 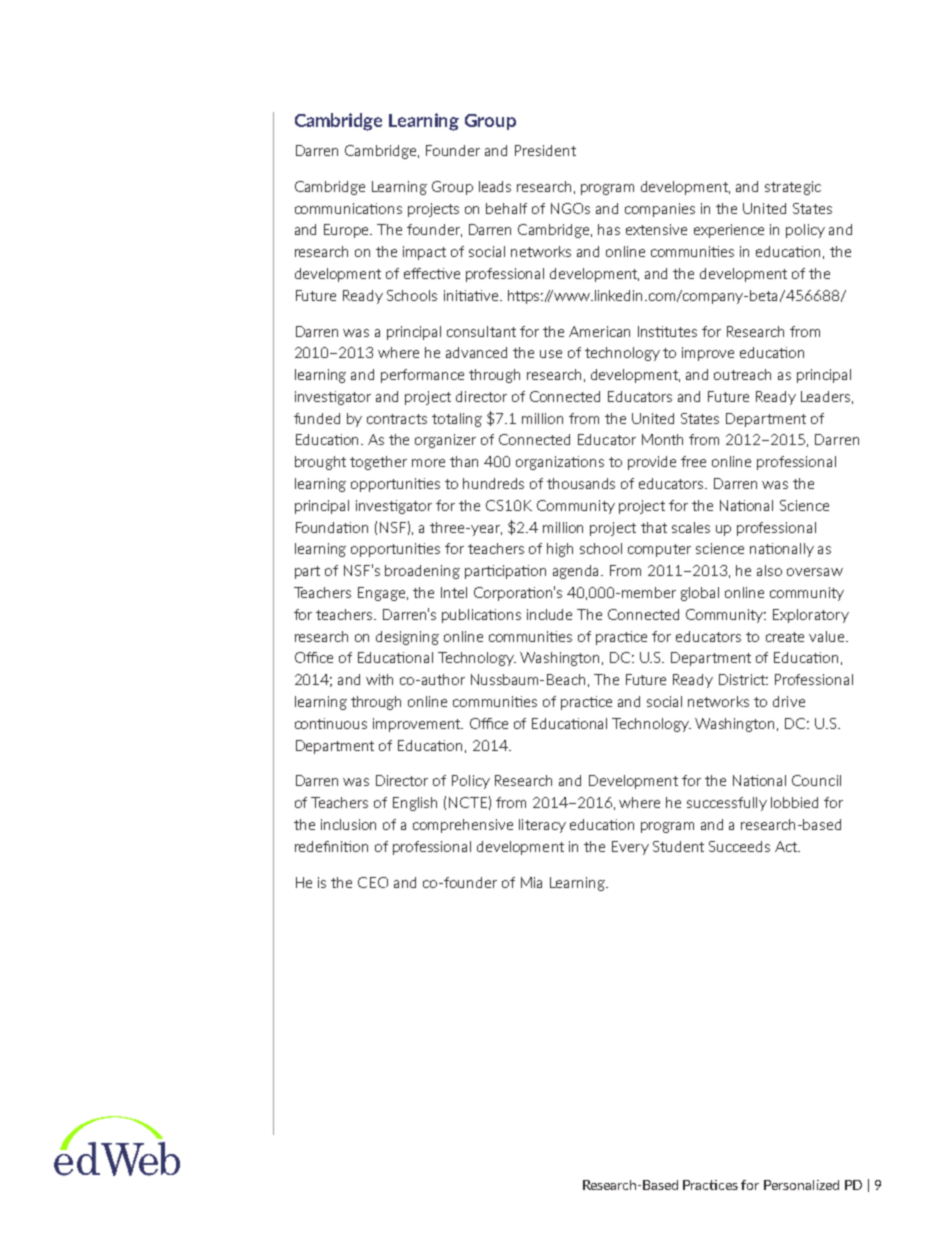 I want to click on strategic, so click(x=793, y=188).
